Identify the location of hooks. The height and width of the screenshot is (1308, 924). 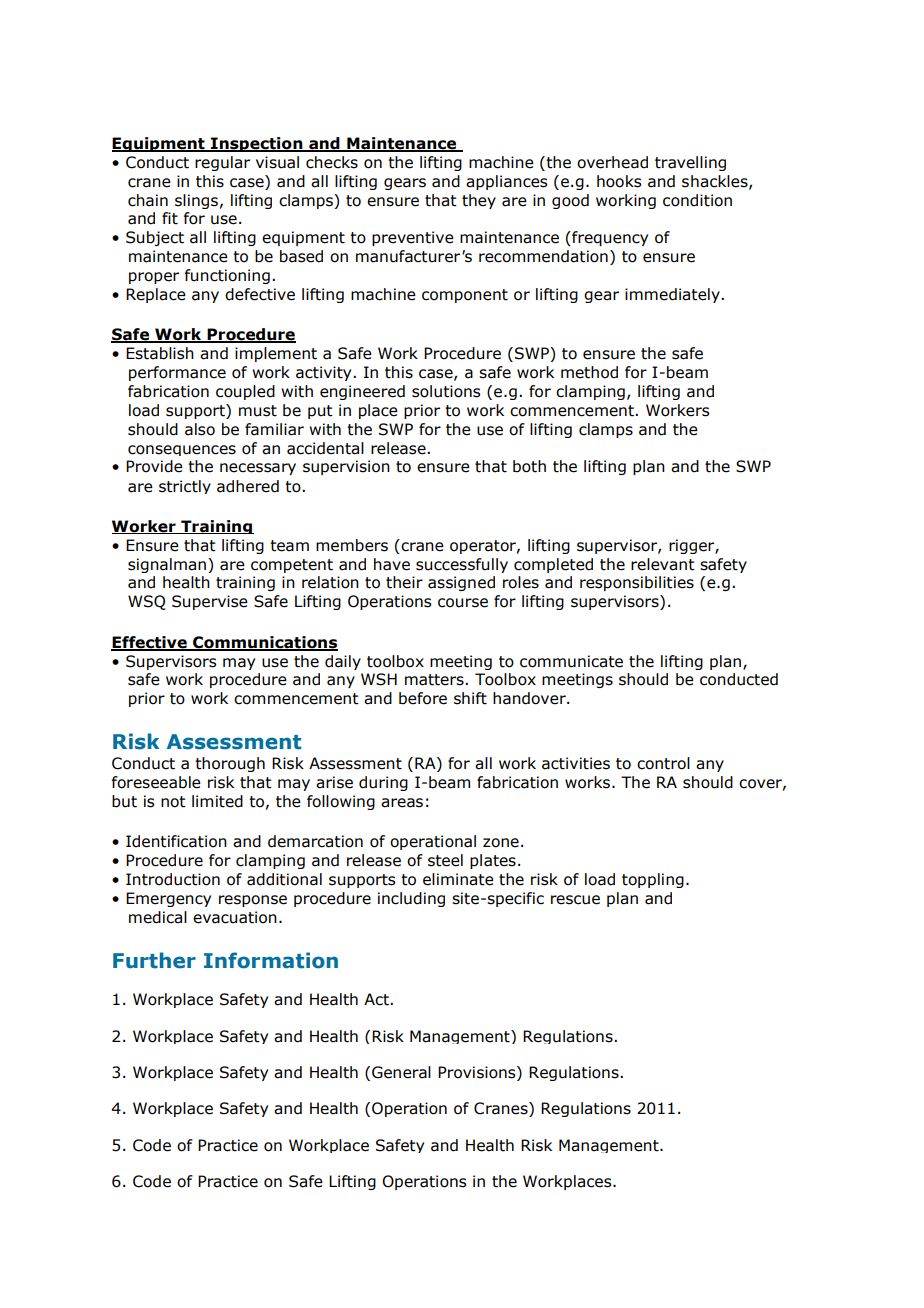
(619, 181).
